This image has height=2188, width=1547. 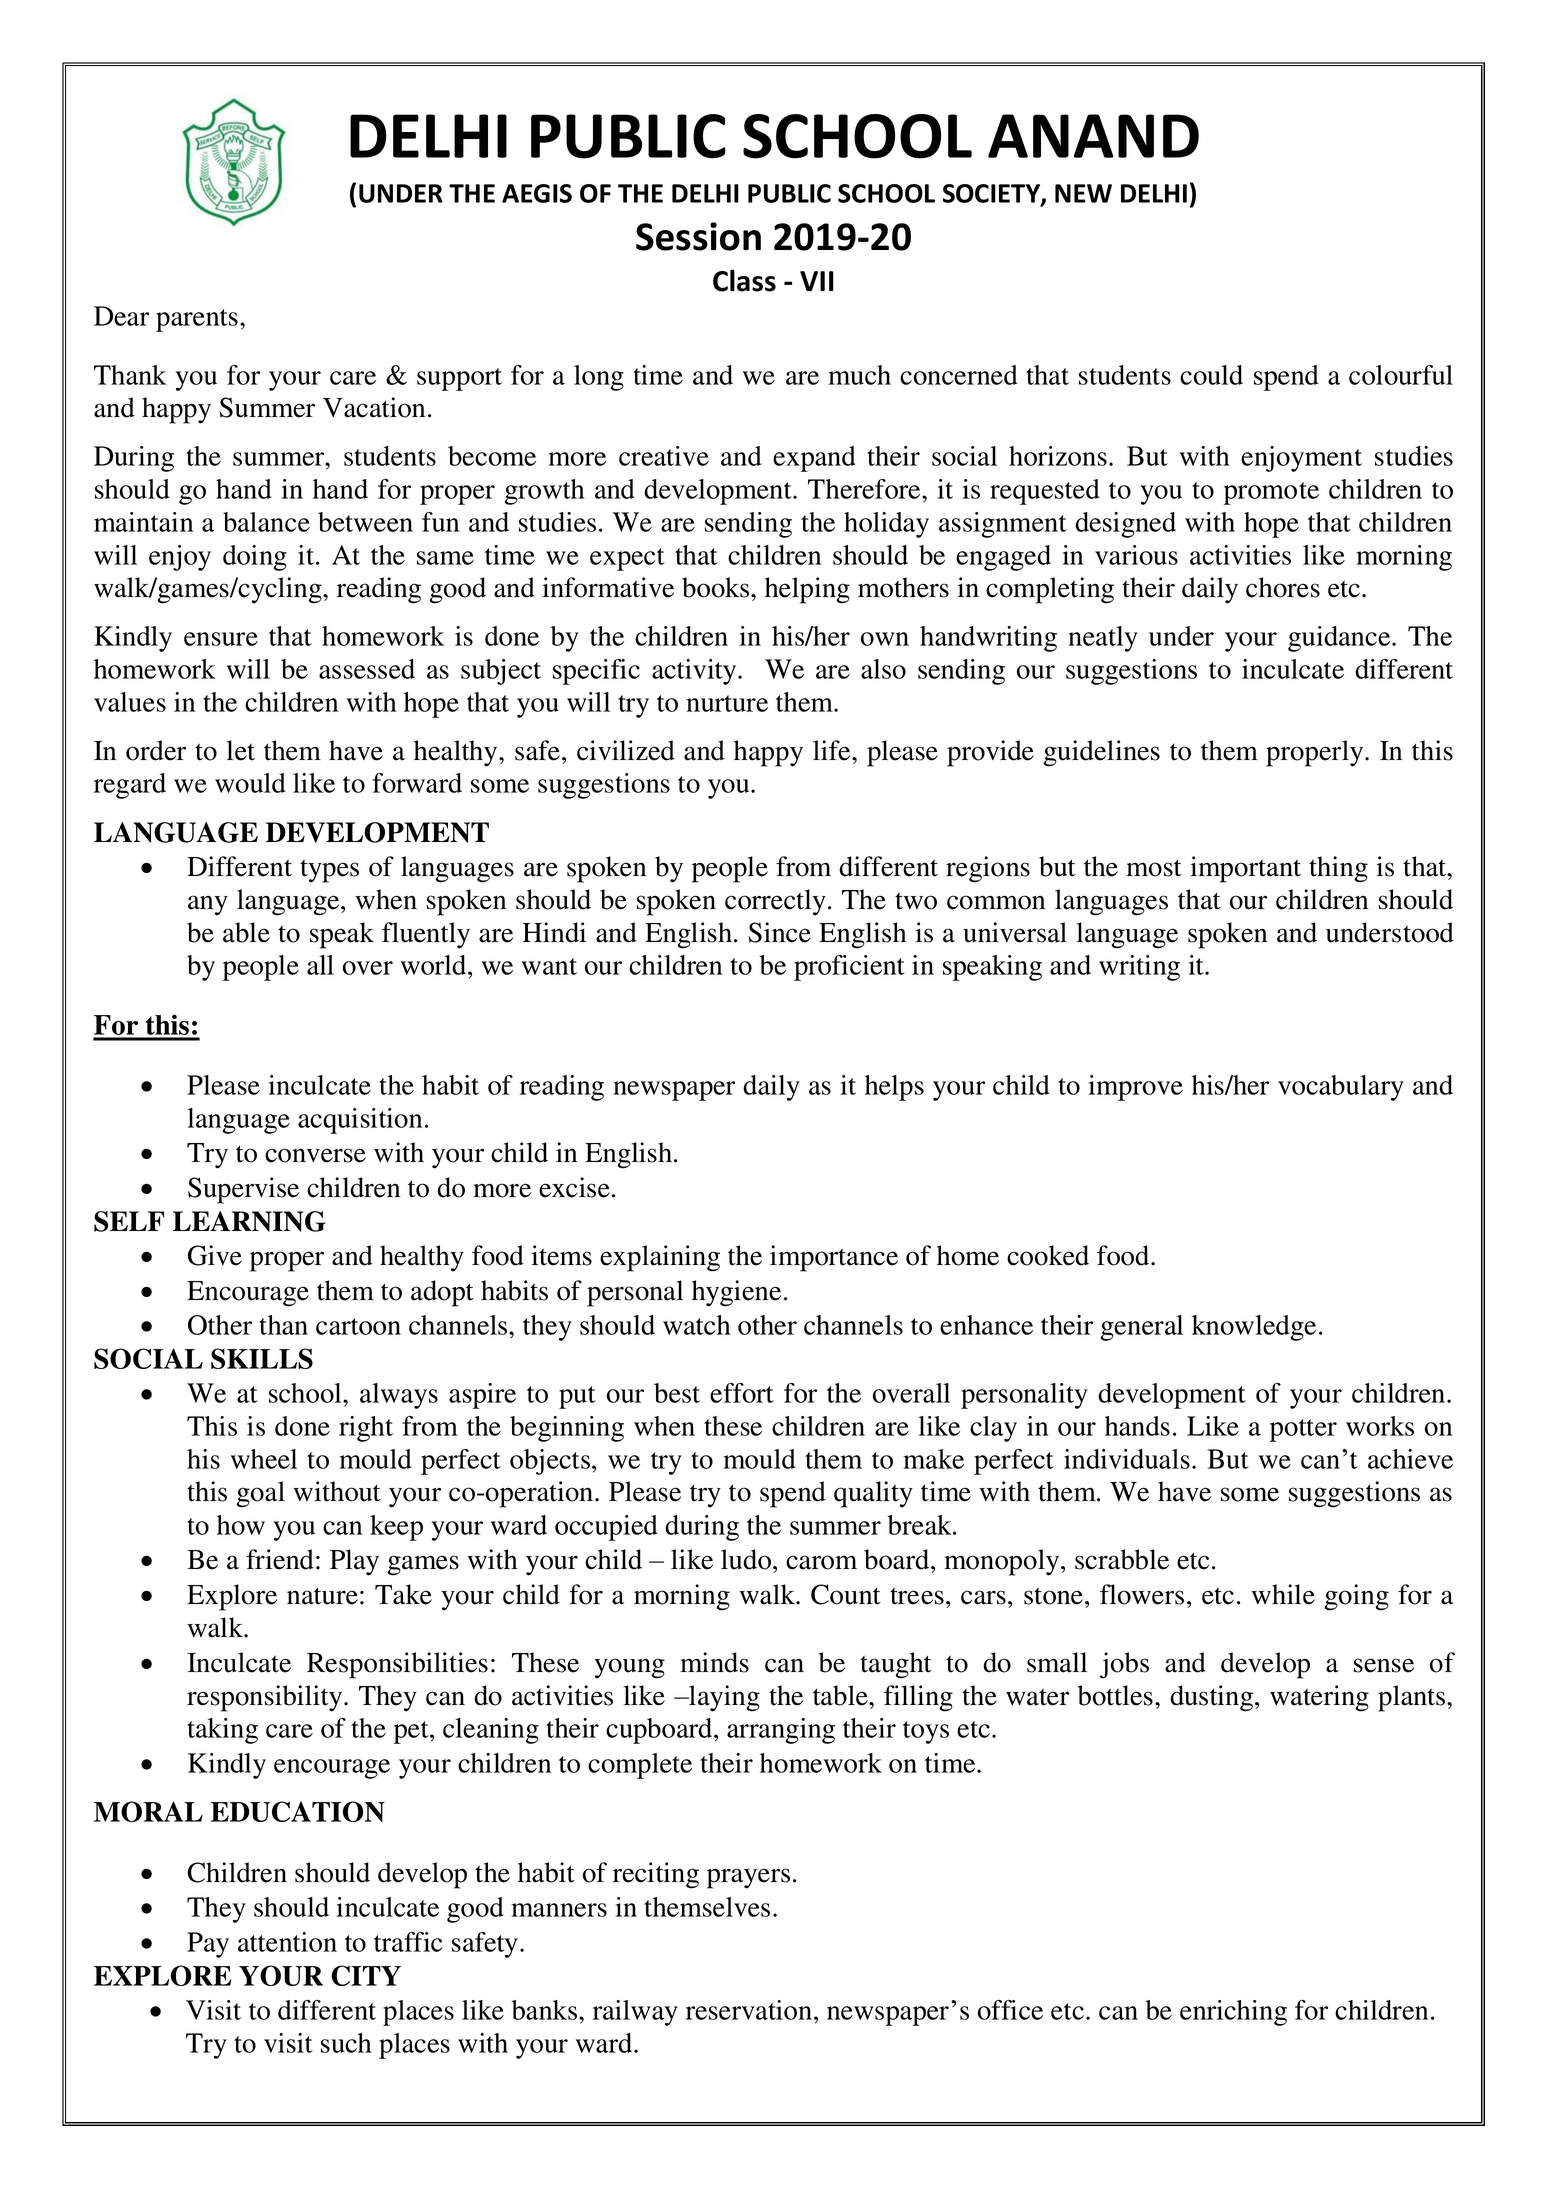 What do you see at coordinates (197, 320) in the image?
I see `parents` at bounding box center [197, 320].
